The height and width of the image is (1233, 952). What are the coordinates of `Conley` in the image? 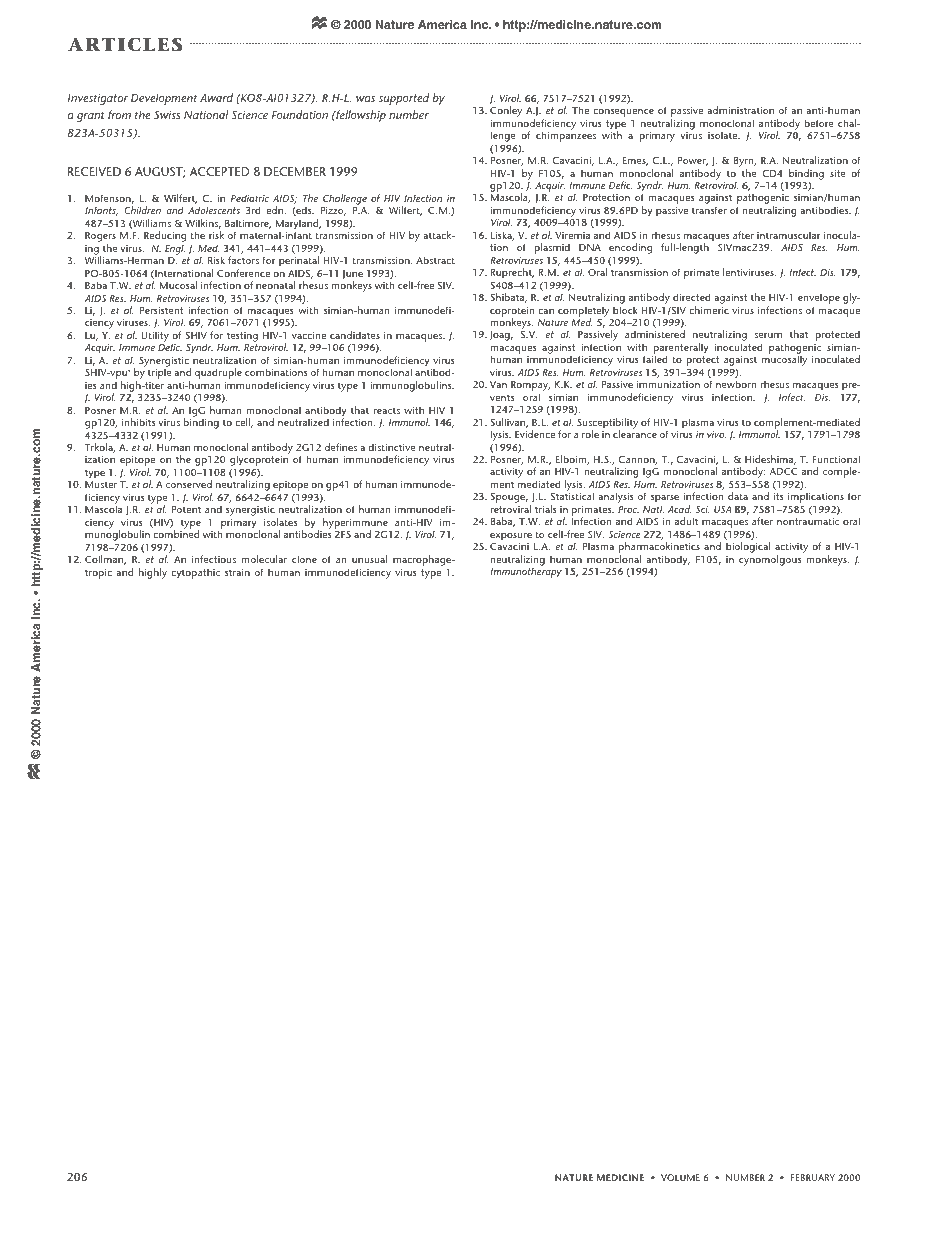 It's located at (506, 111).
